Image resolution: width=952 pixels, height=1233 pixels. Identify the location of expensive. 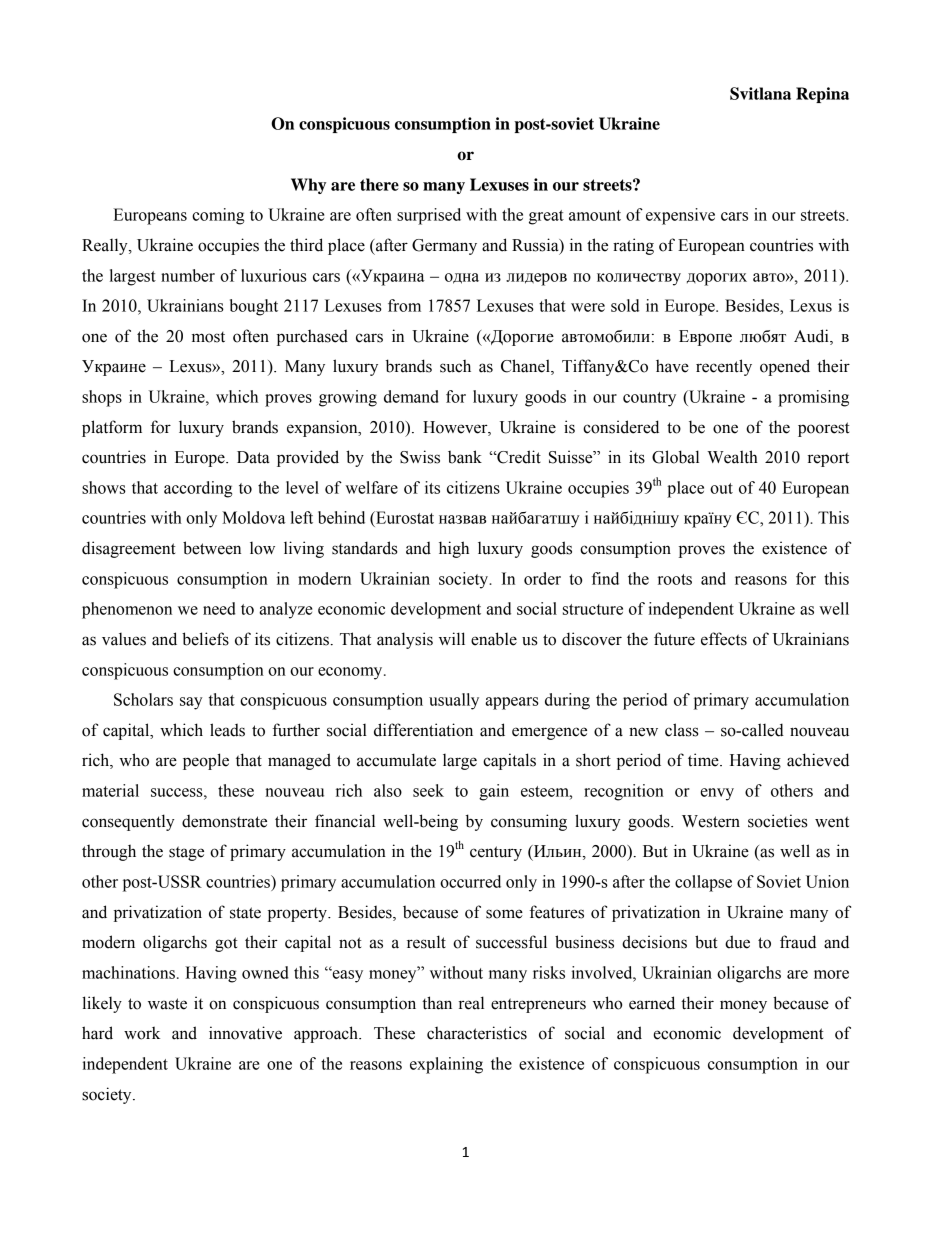
(680, 216).
